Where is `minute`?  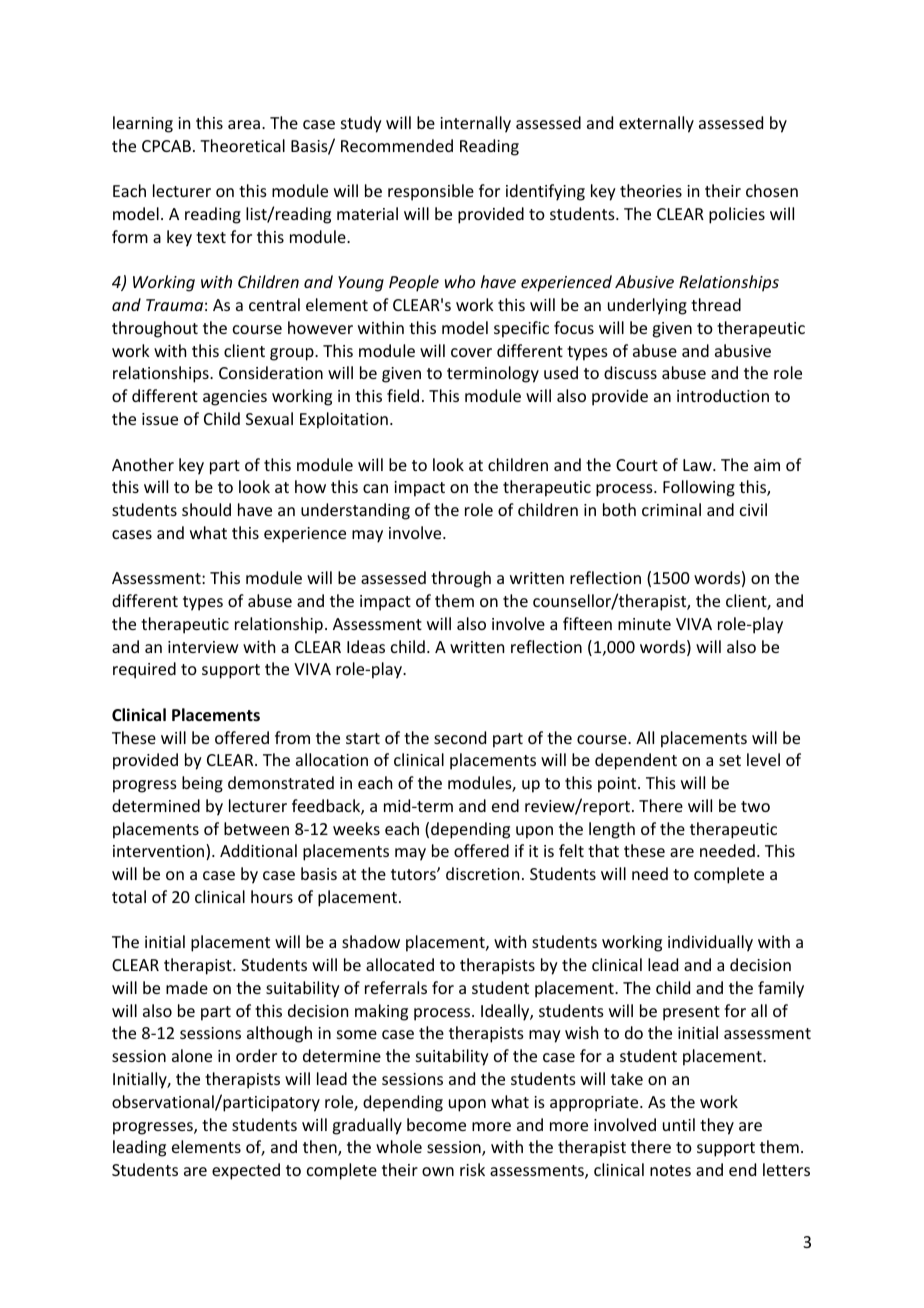
minute is located at coordinates (644, 624).
